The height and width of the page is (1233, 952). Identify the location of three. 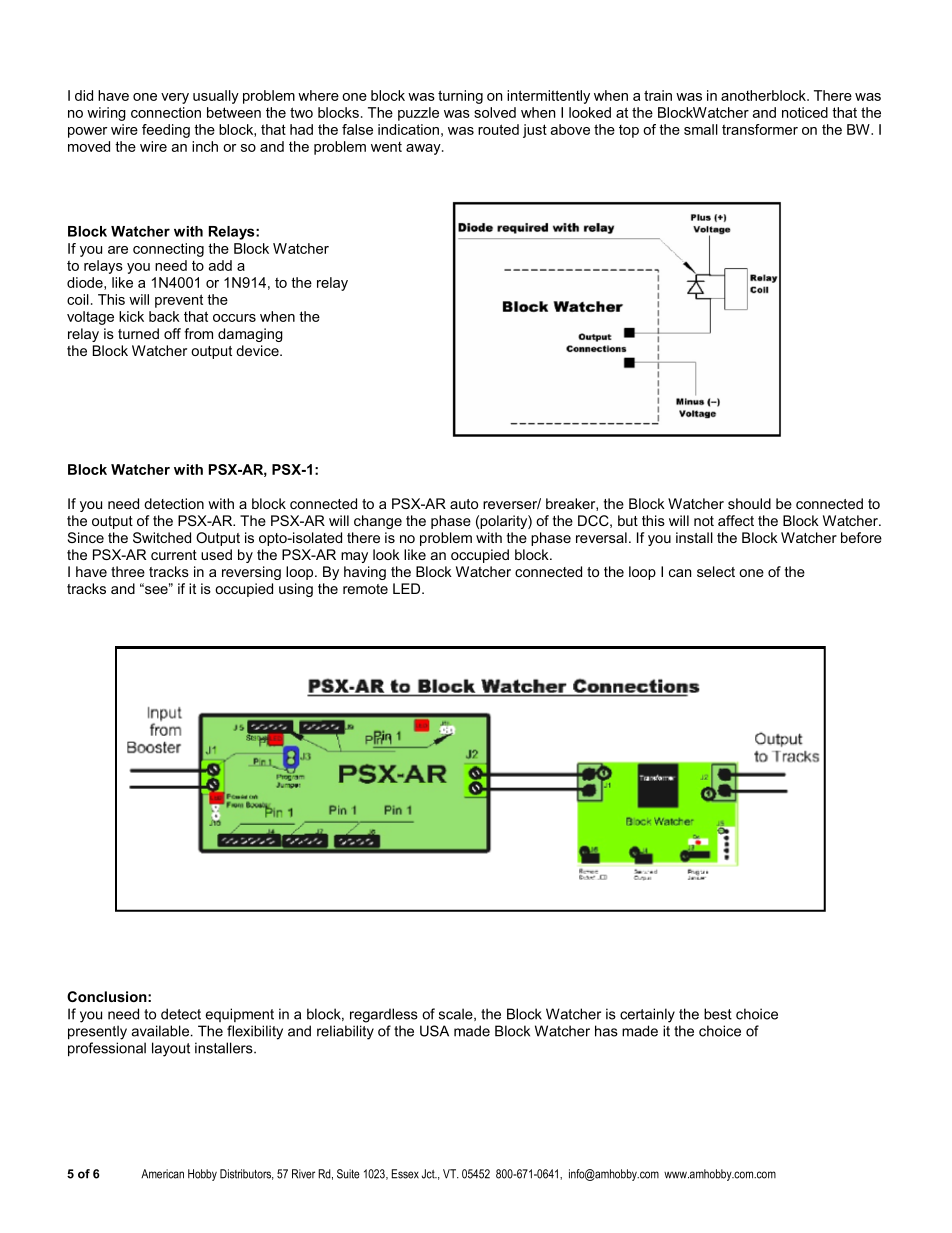
(128, 571).
